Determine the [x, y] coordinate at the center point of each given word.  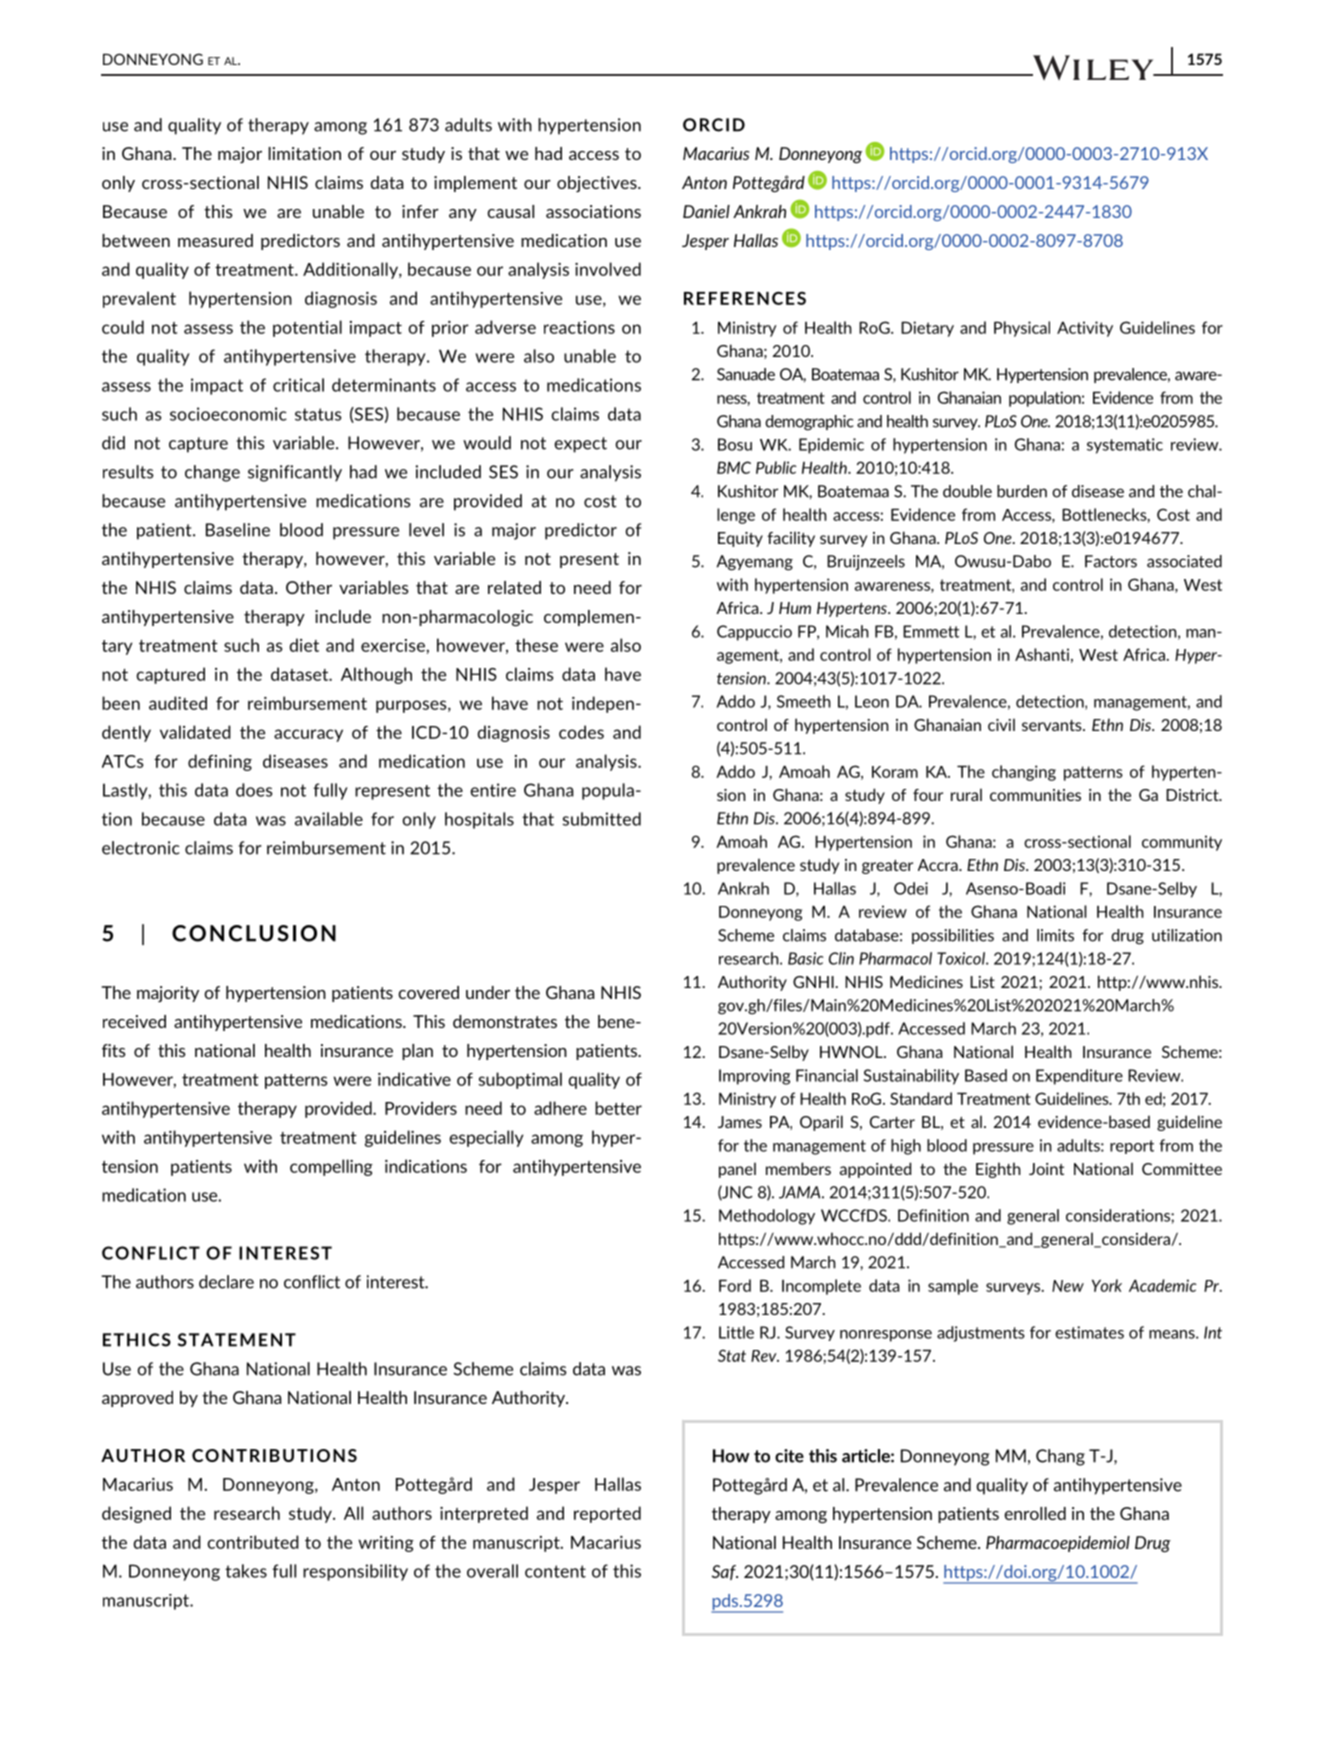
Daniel [706, 211]
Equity [740, 539]
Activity [1085, 329]
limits [1055, 935]
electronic [141, 848]
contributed [253, 1542]
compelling [331, 1167]
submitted [602, 819]
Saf [725, 1572]
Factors [1111, 561]
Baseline [238, 530]
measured [215, 240]
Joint [1046, 1169]
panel [737, 1170]
